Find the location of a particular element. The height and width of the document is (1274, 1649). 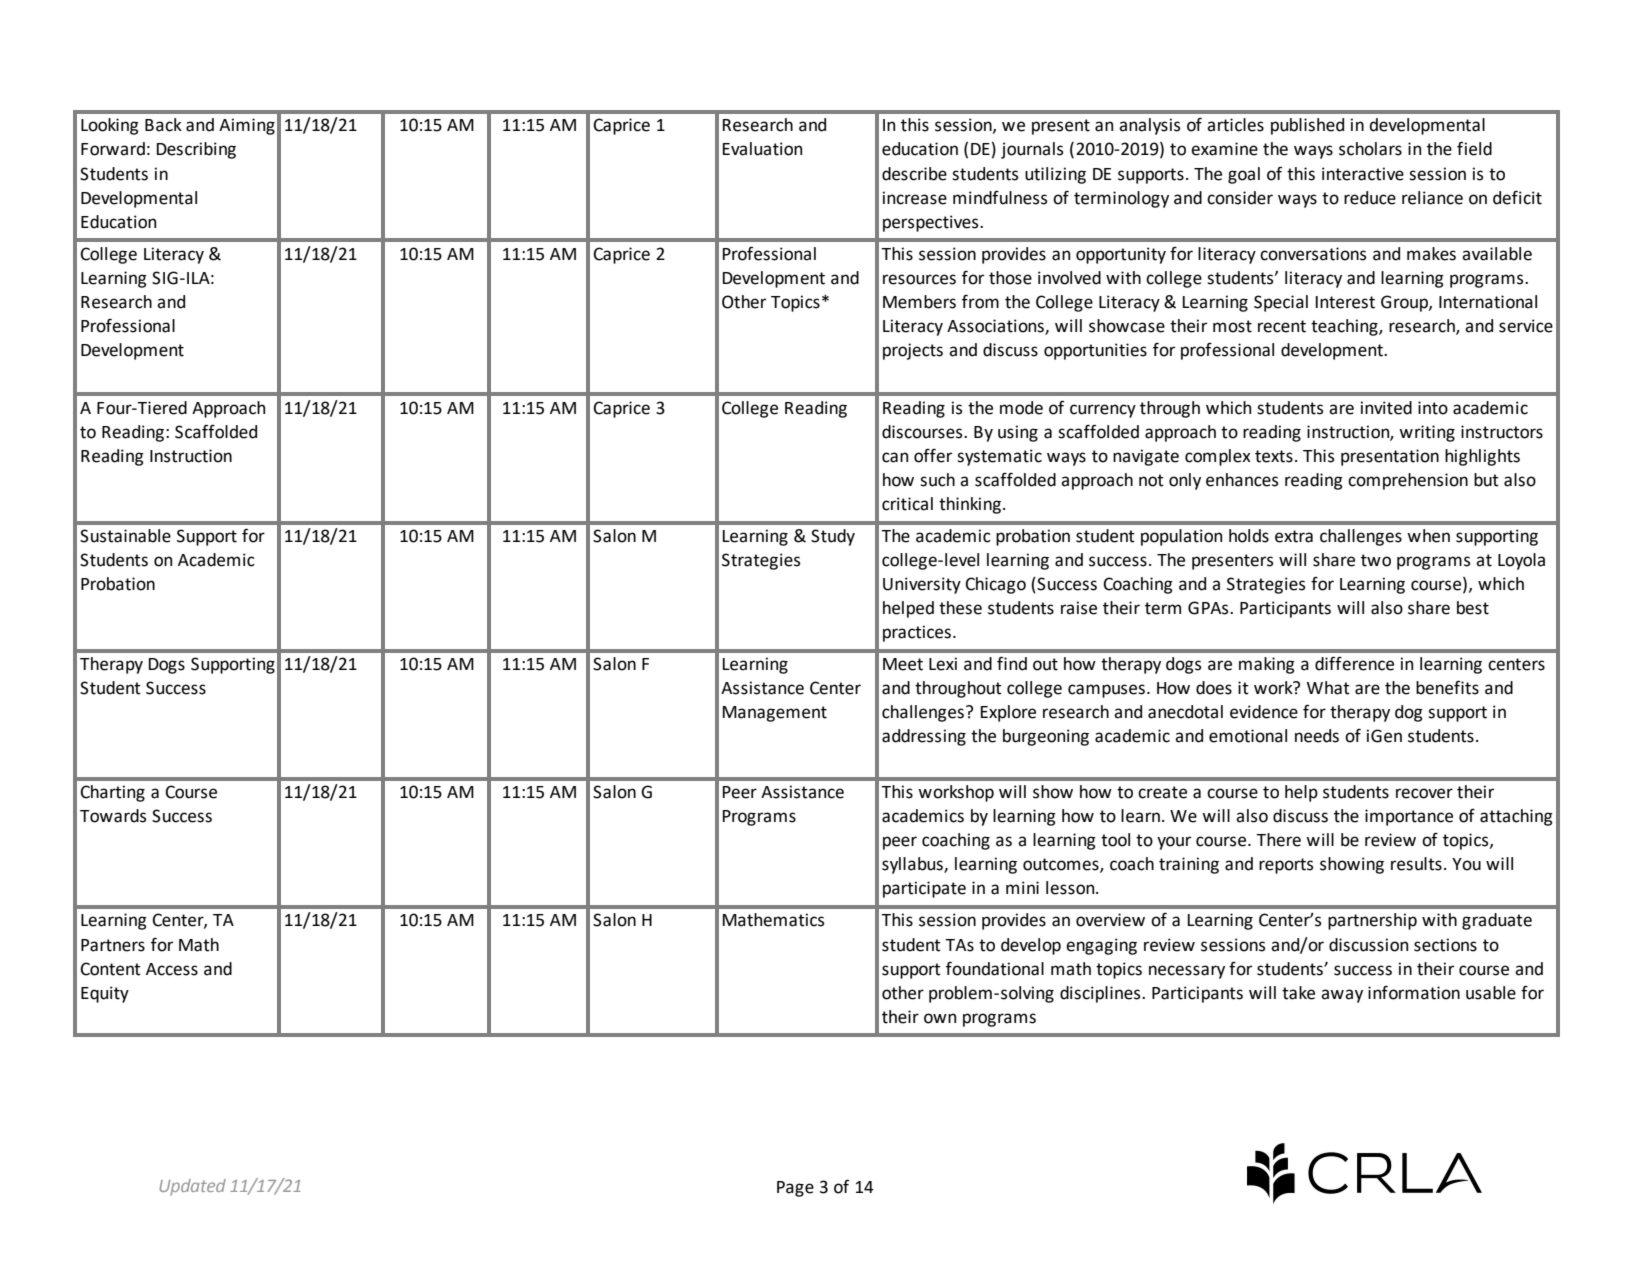

scholars is located at coordinates (1370, 149).
